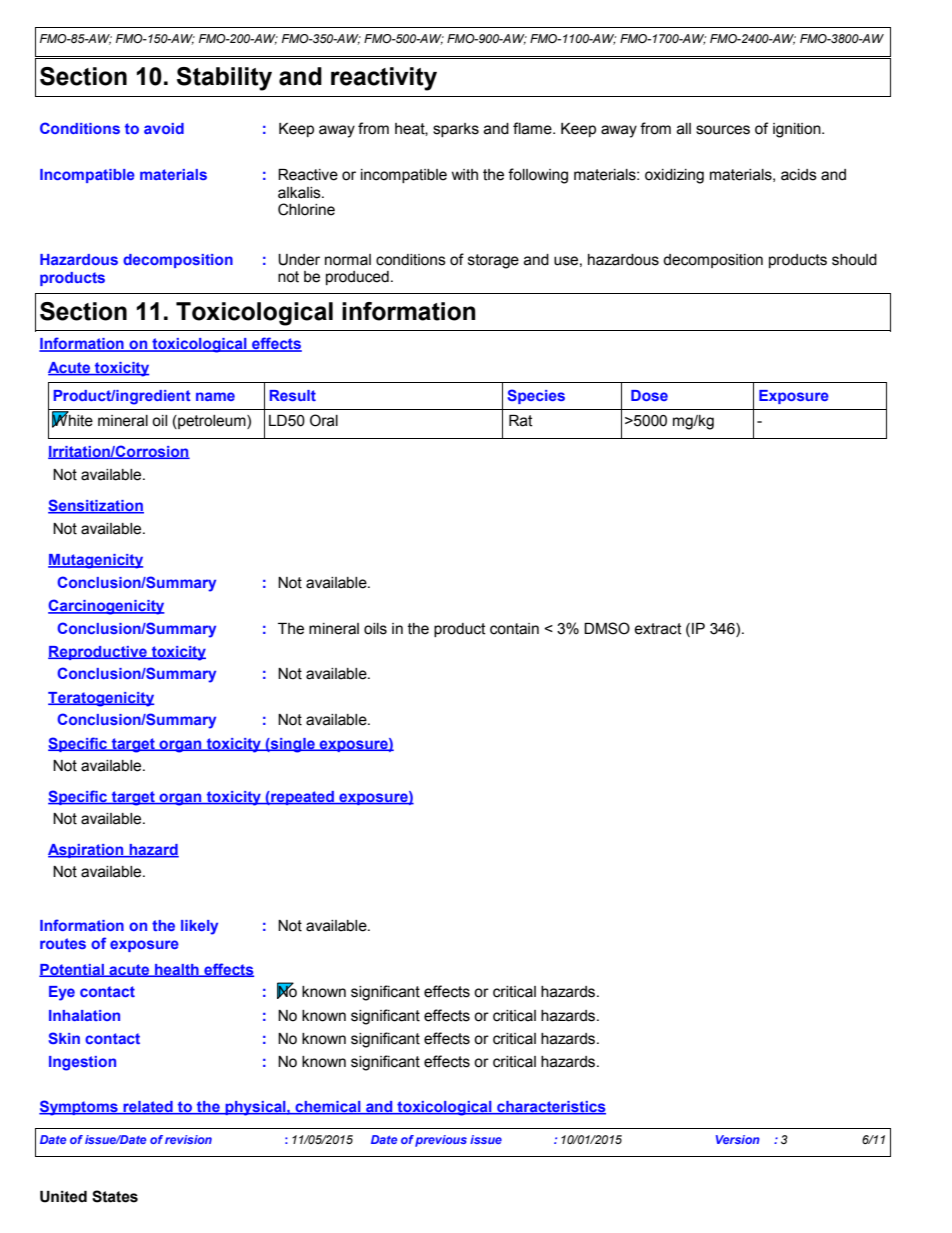  Describe the element at coordinates (441, 1141) in the page. I see `previous` at that location.
